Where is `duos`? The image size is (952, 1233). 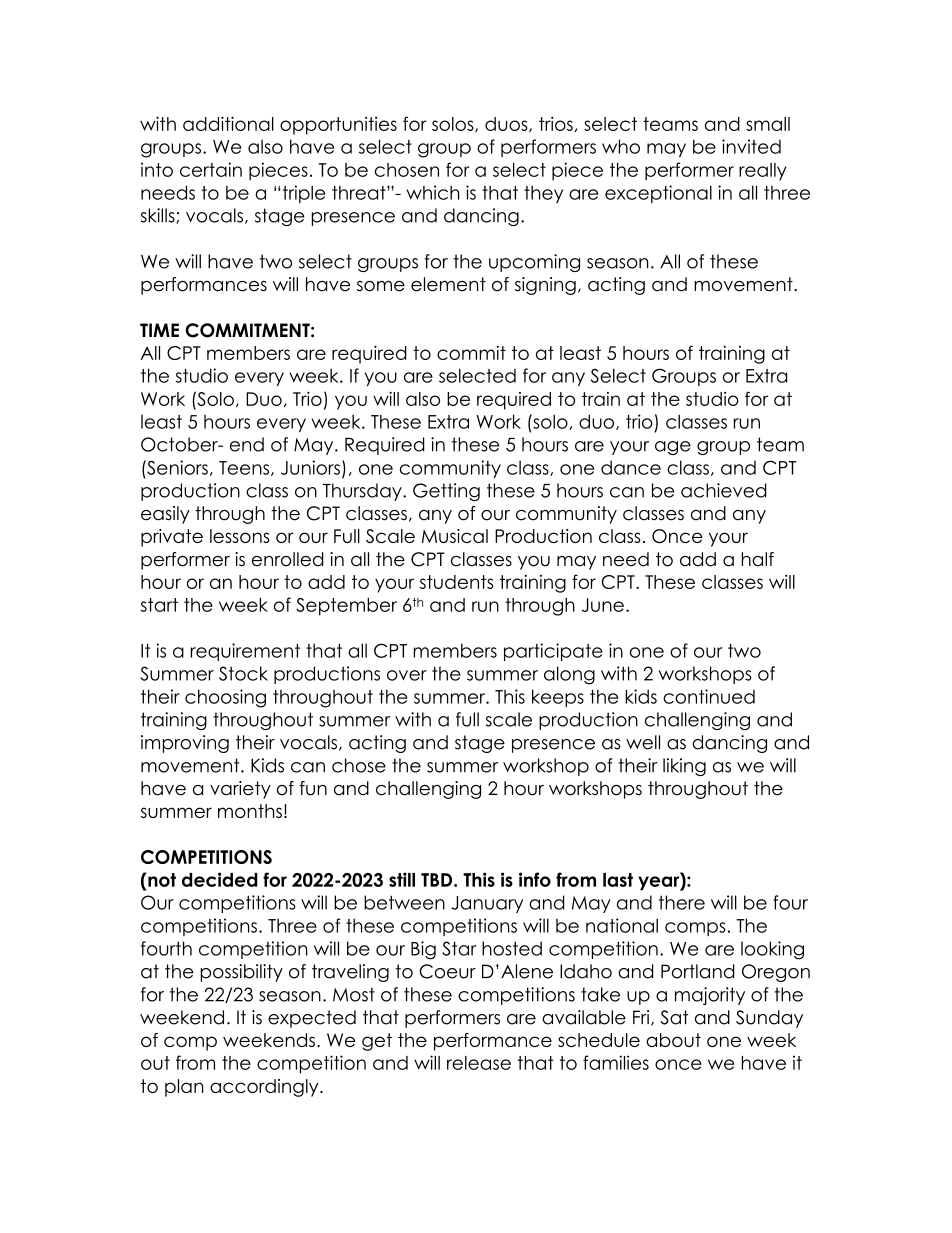 duos is located at coordinates (507, 124).
